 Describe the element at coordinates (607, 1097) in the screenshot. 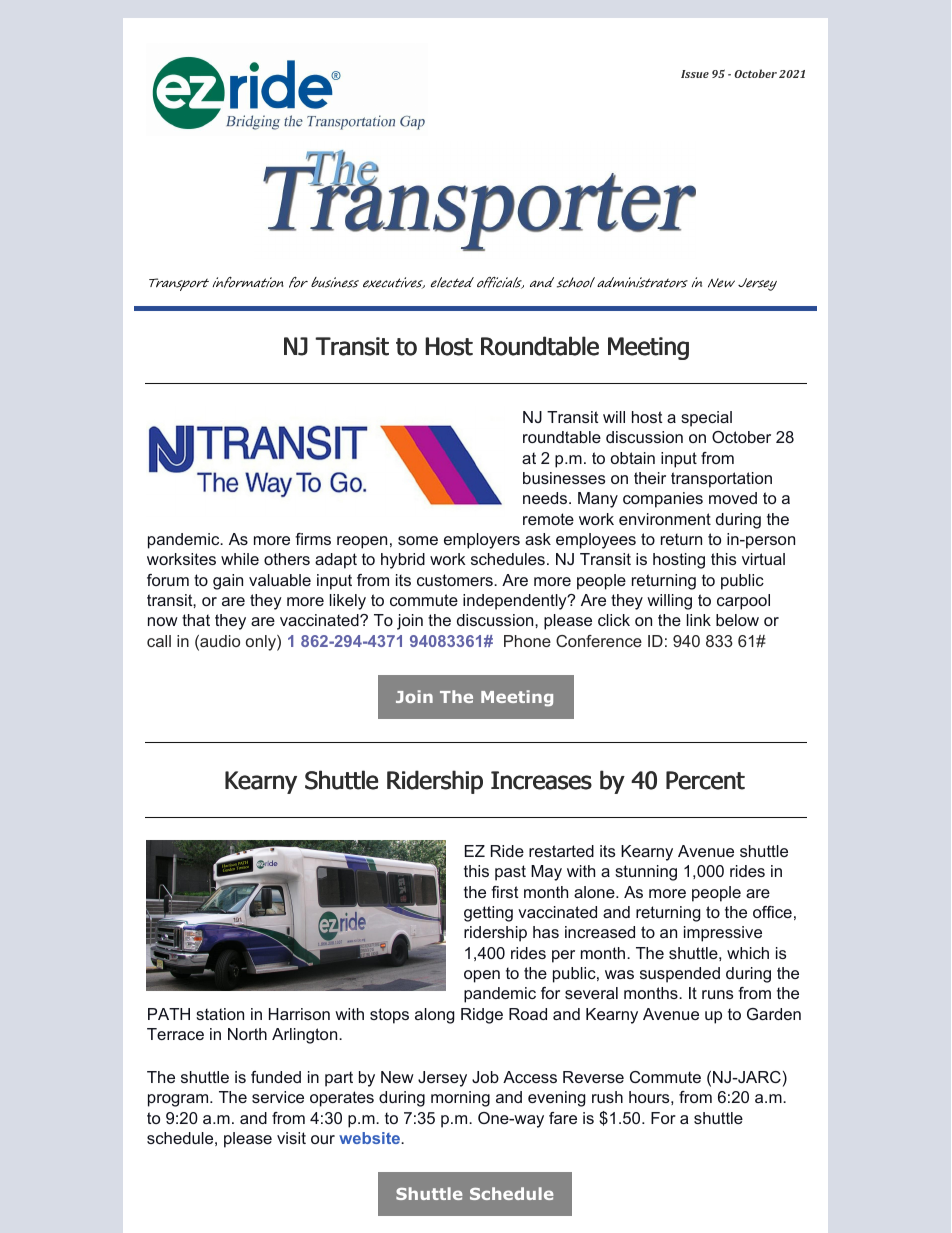

I see `rush` at that location.
